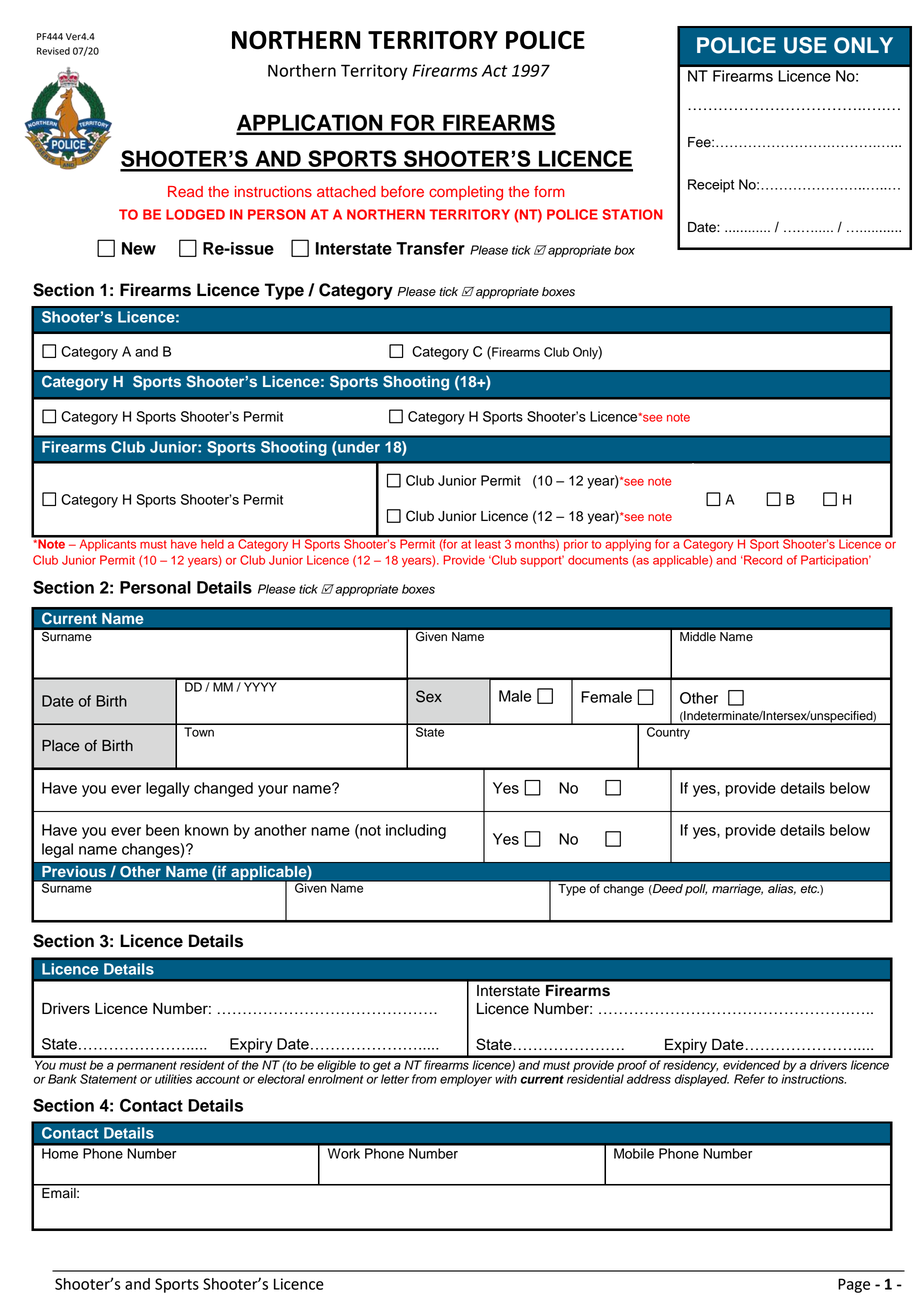 The image size is (924, 1308). I want to click on Record, so click(762, 560).
